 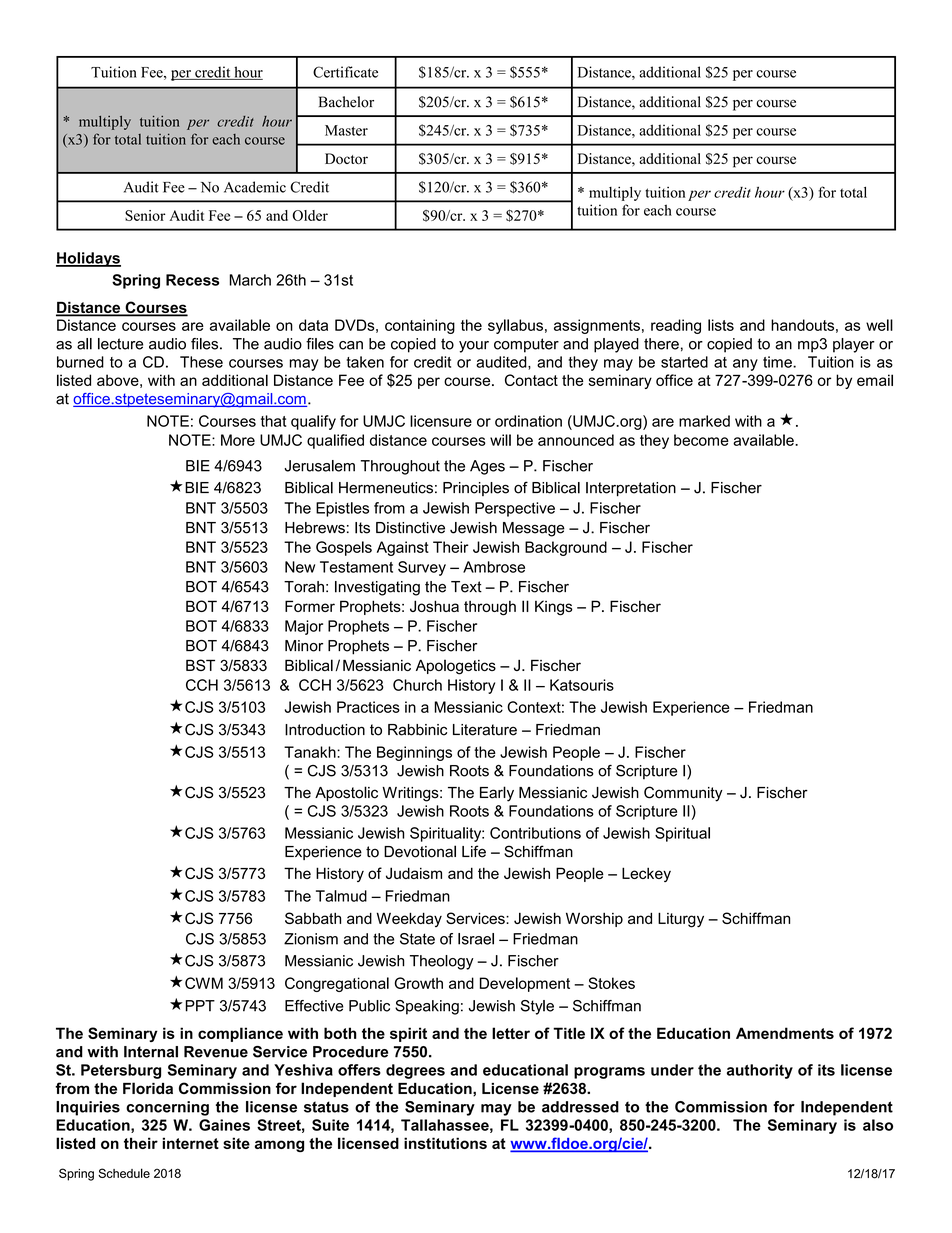 What do you see at coordinates (190, 1143) in the screenshot?
I see `internet` at bounding box center [190, 1143].
